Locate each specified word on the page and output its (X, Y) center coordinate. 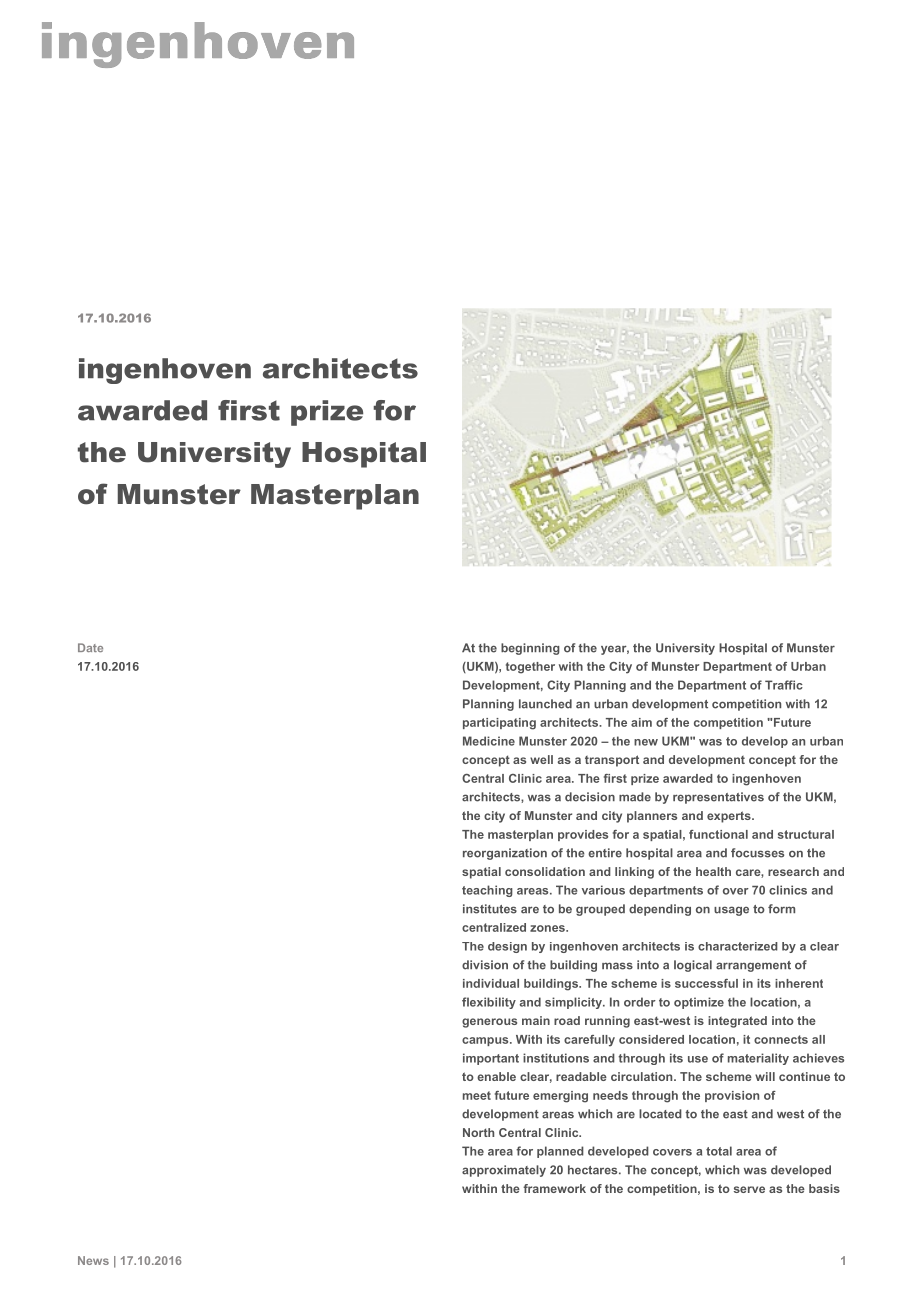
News (93, 1260)
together (530, 668)
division (485, 965)
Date (90, 647)
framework (554, 1188)
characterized (738, 946)
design (507, 947)
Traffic (784, 685)
